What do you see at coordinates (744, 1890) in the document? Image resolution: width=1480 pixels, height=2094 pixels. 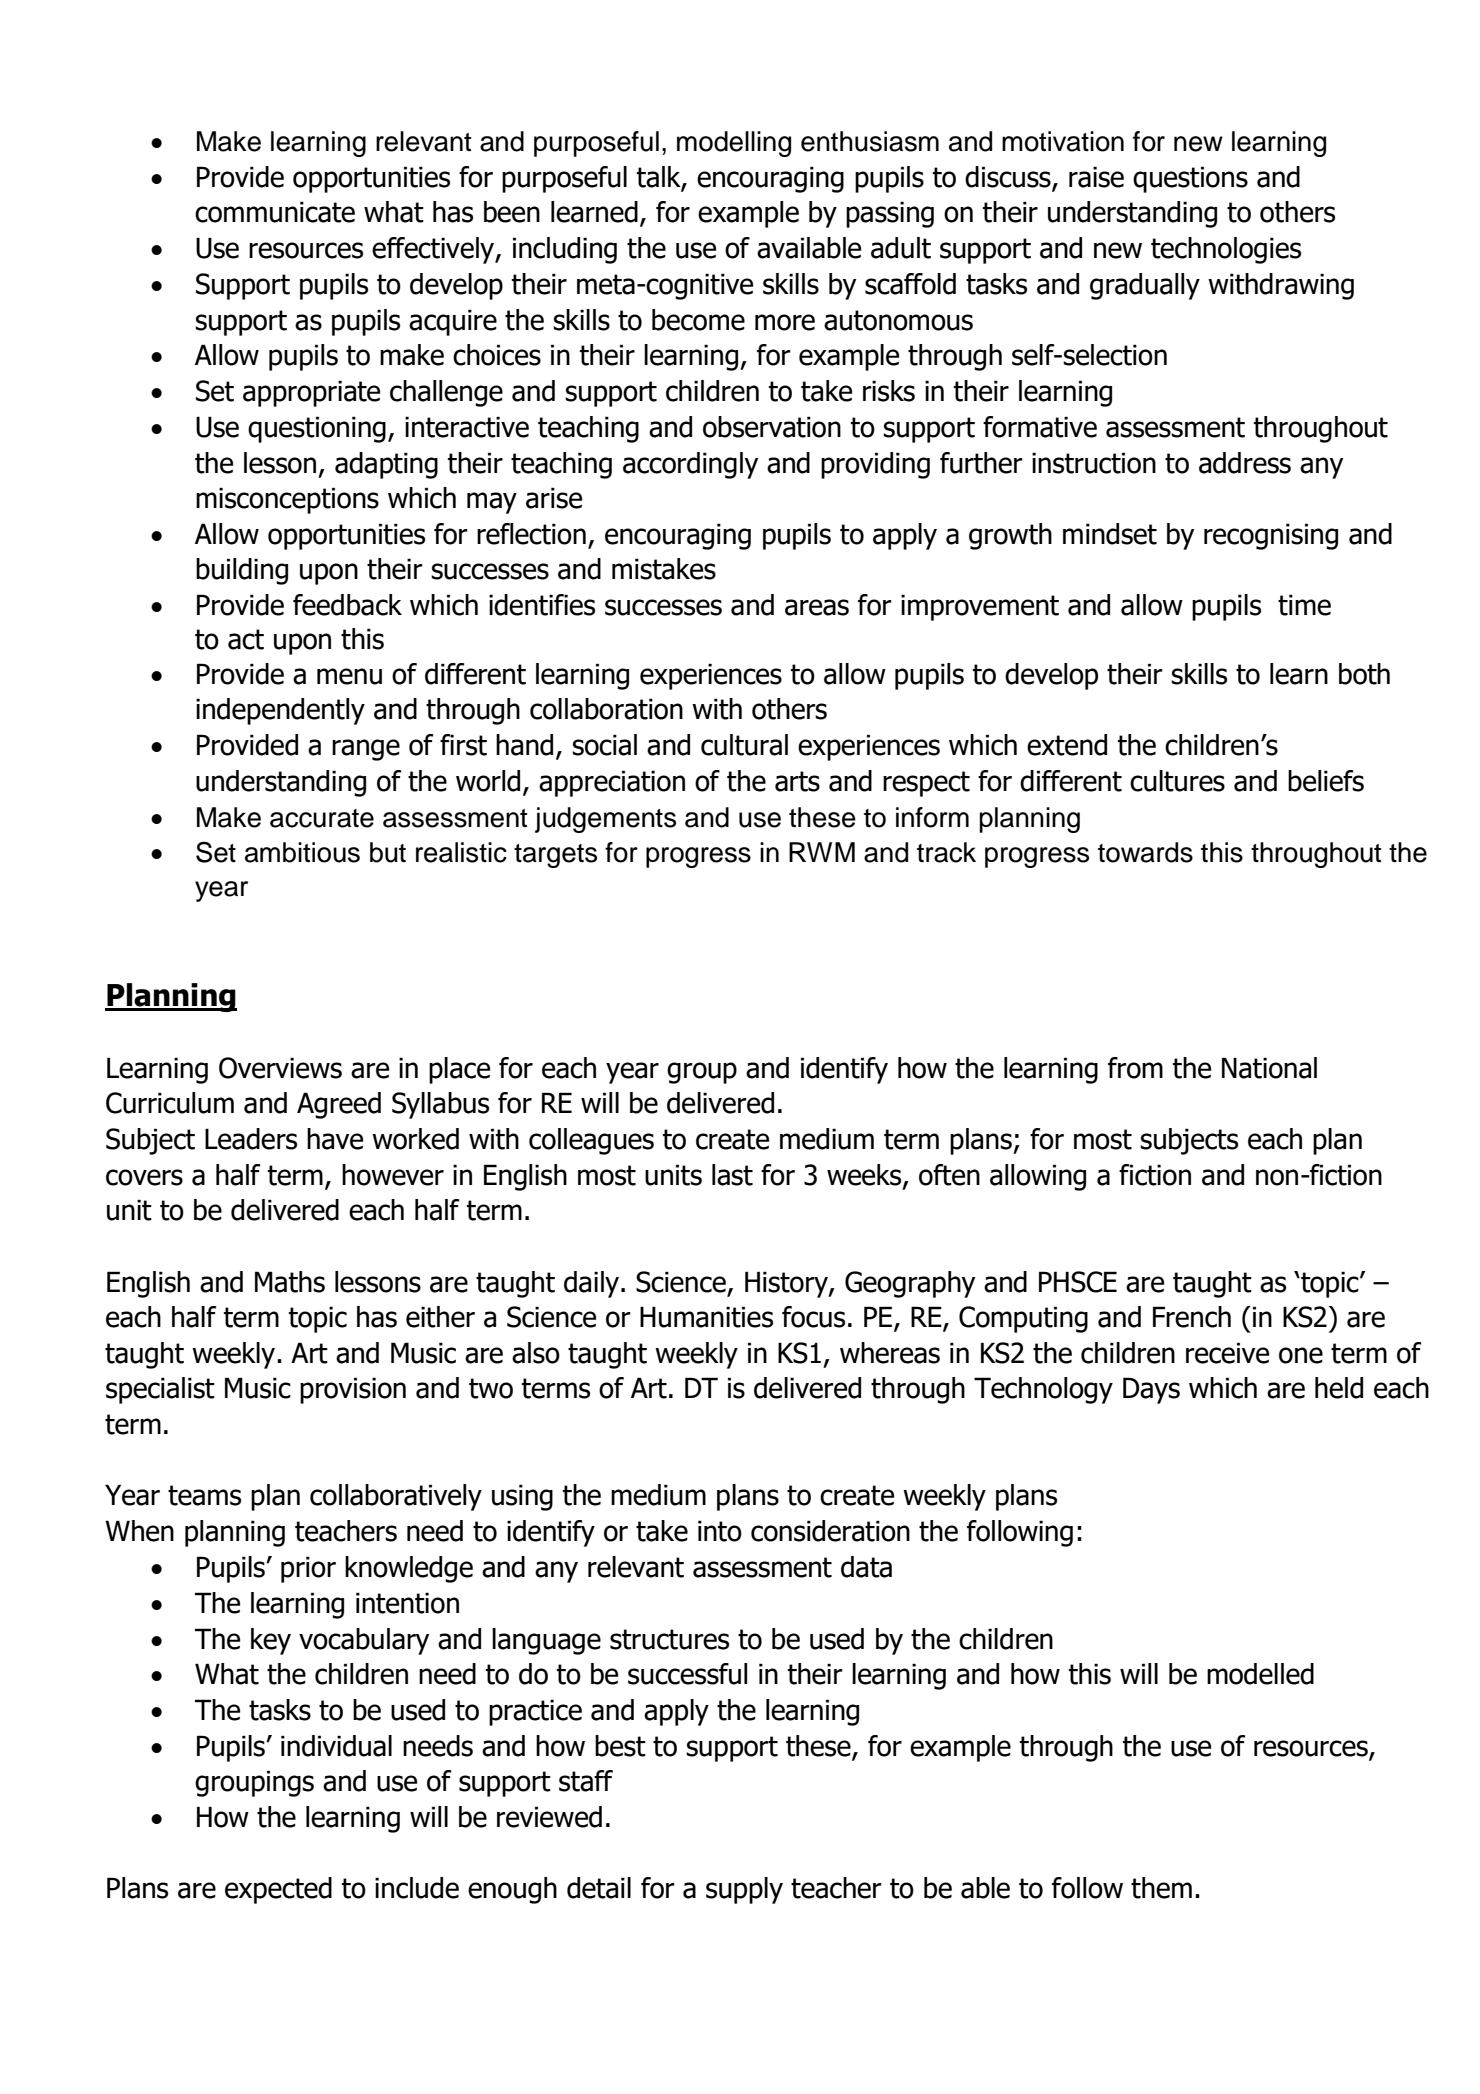 I see `supply` at bounding box center [744, 1890].
